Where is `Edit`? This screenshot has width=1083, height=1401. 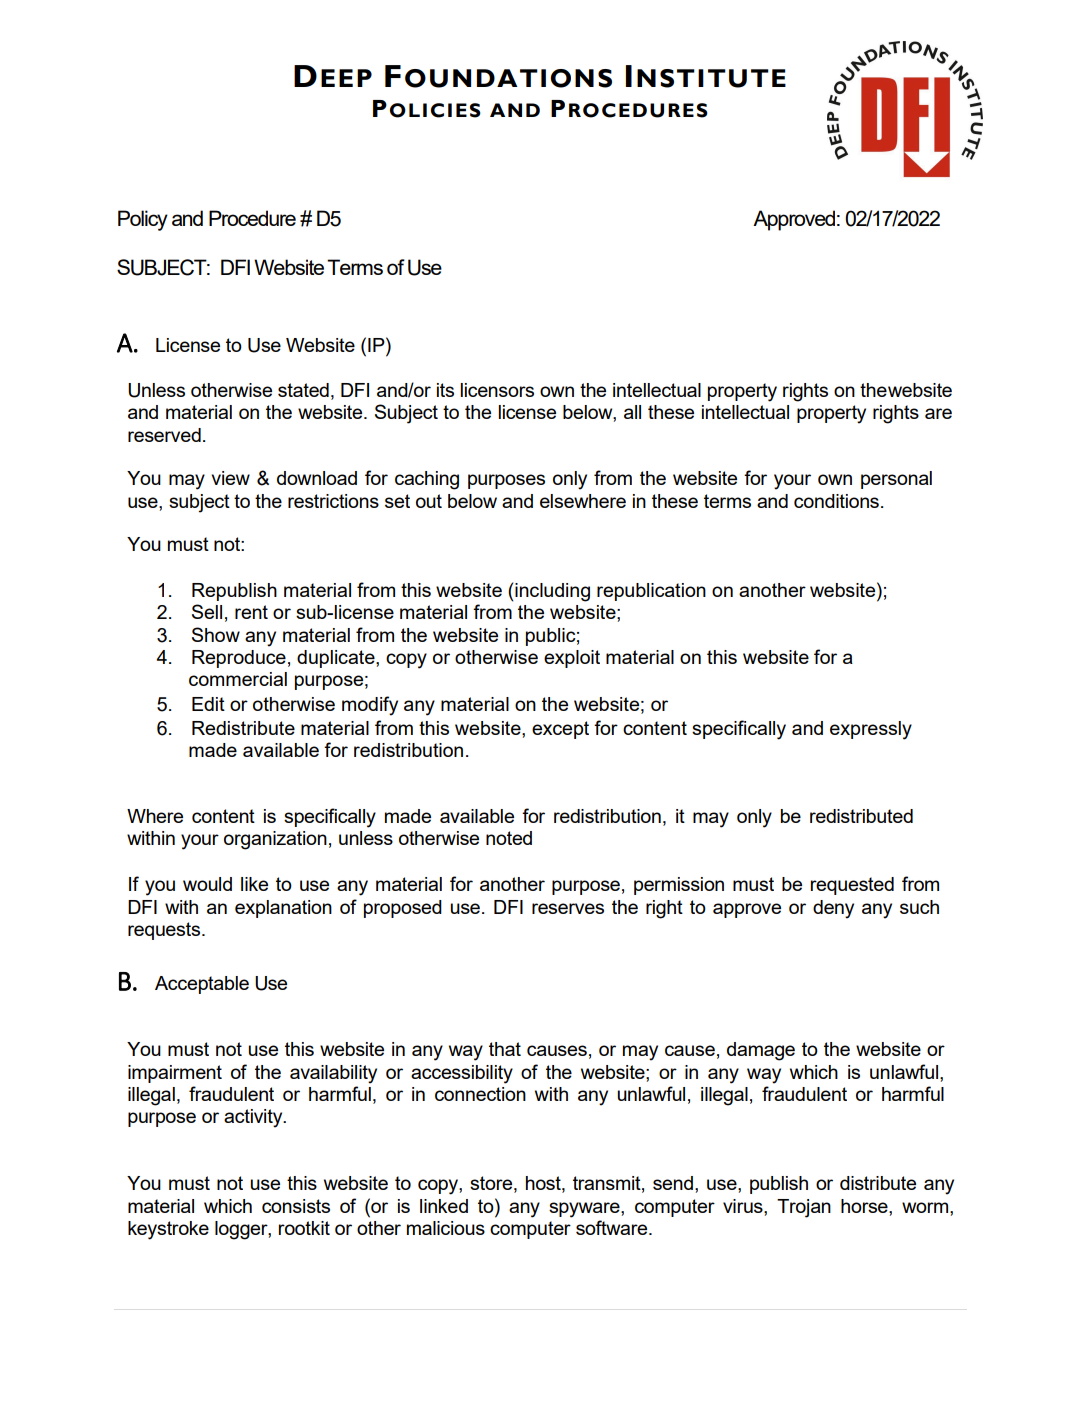
Edit is located at coordinates (208, 704).
